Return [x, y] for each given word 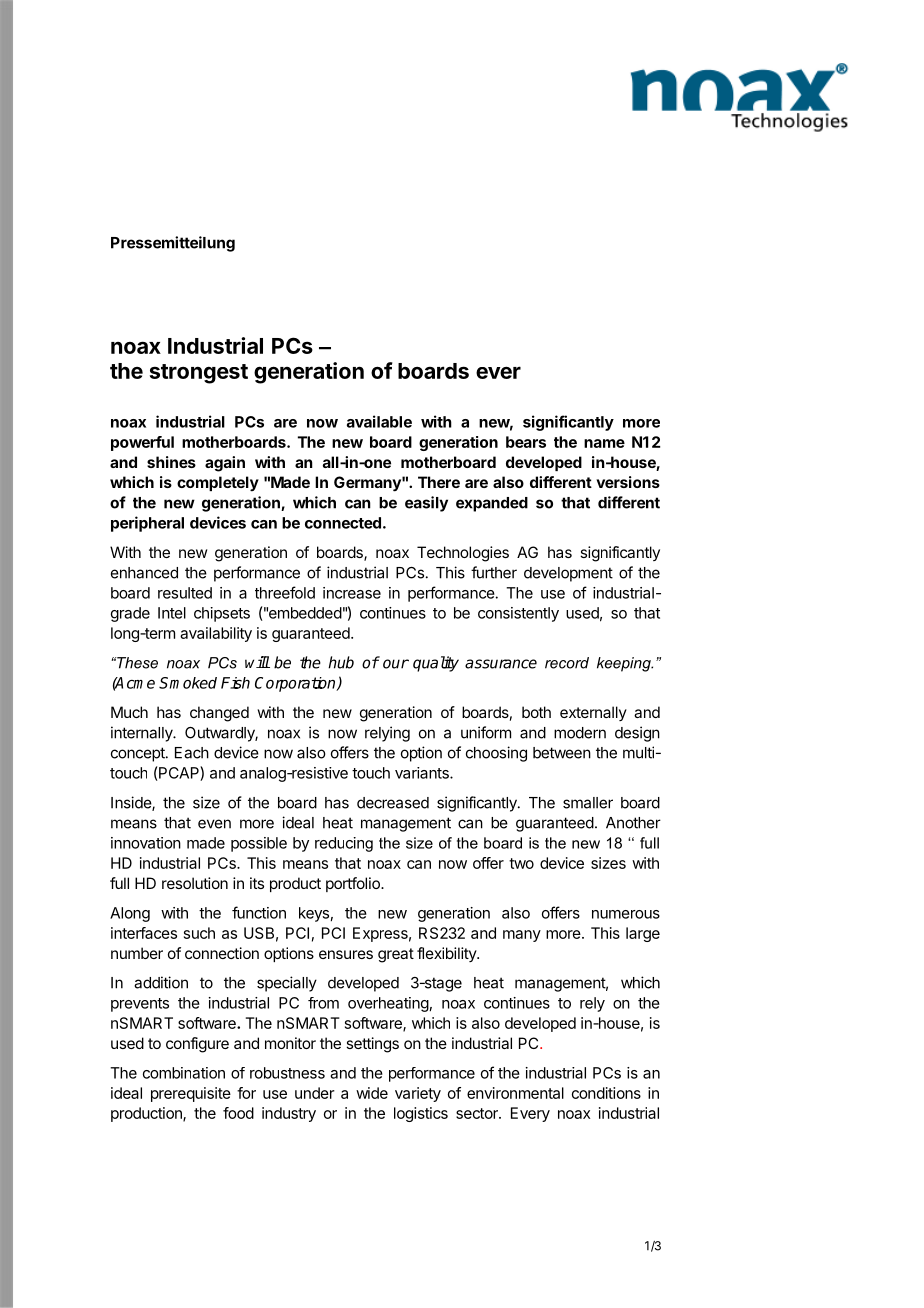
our [396, 664]
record [567, 663]
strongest [199, 374]
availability [216, 634]
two [521, 863]
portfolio [354, 884]
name [604, 443]
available [379, 421]
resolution [195, 883]
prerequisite [191, 1094]
